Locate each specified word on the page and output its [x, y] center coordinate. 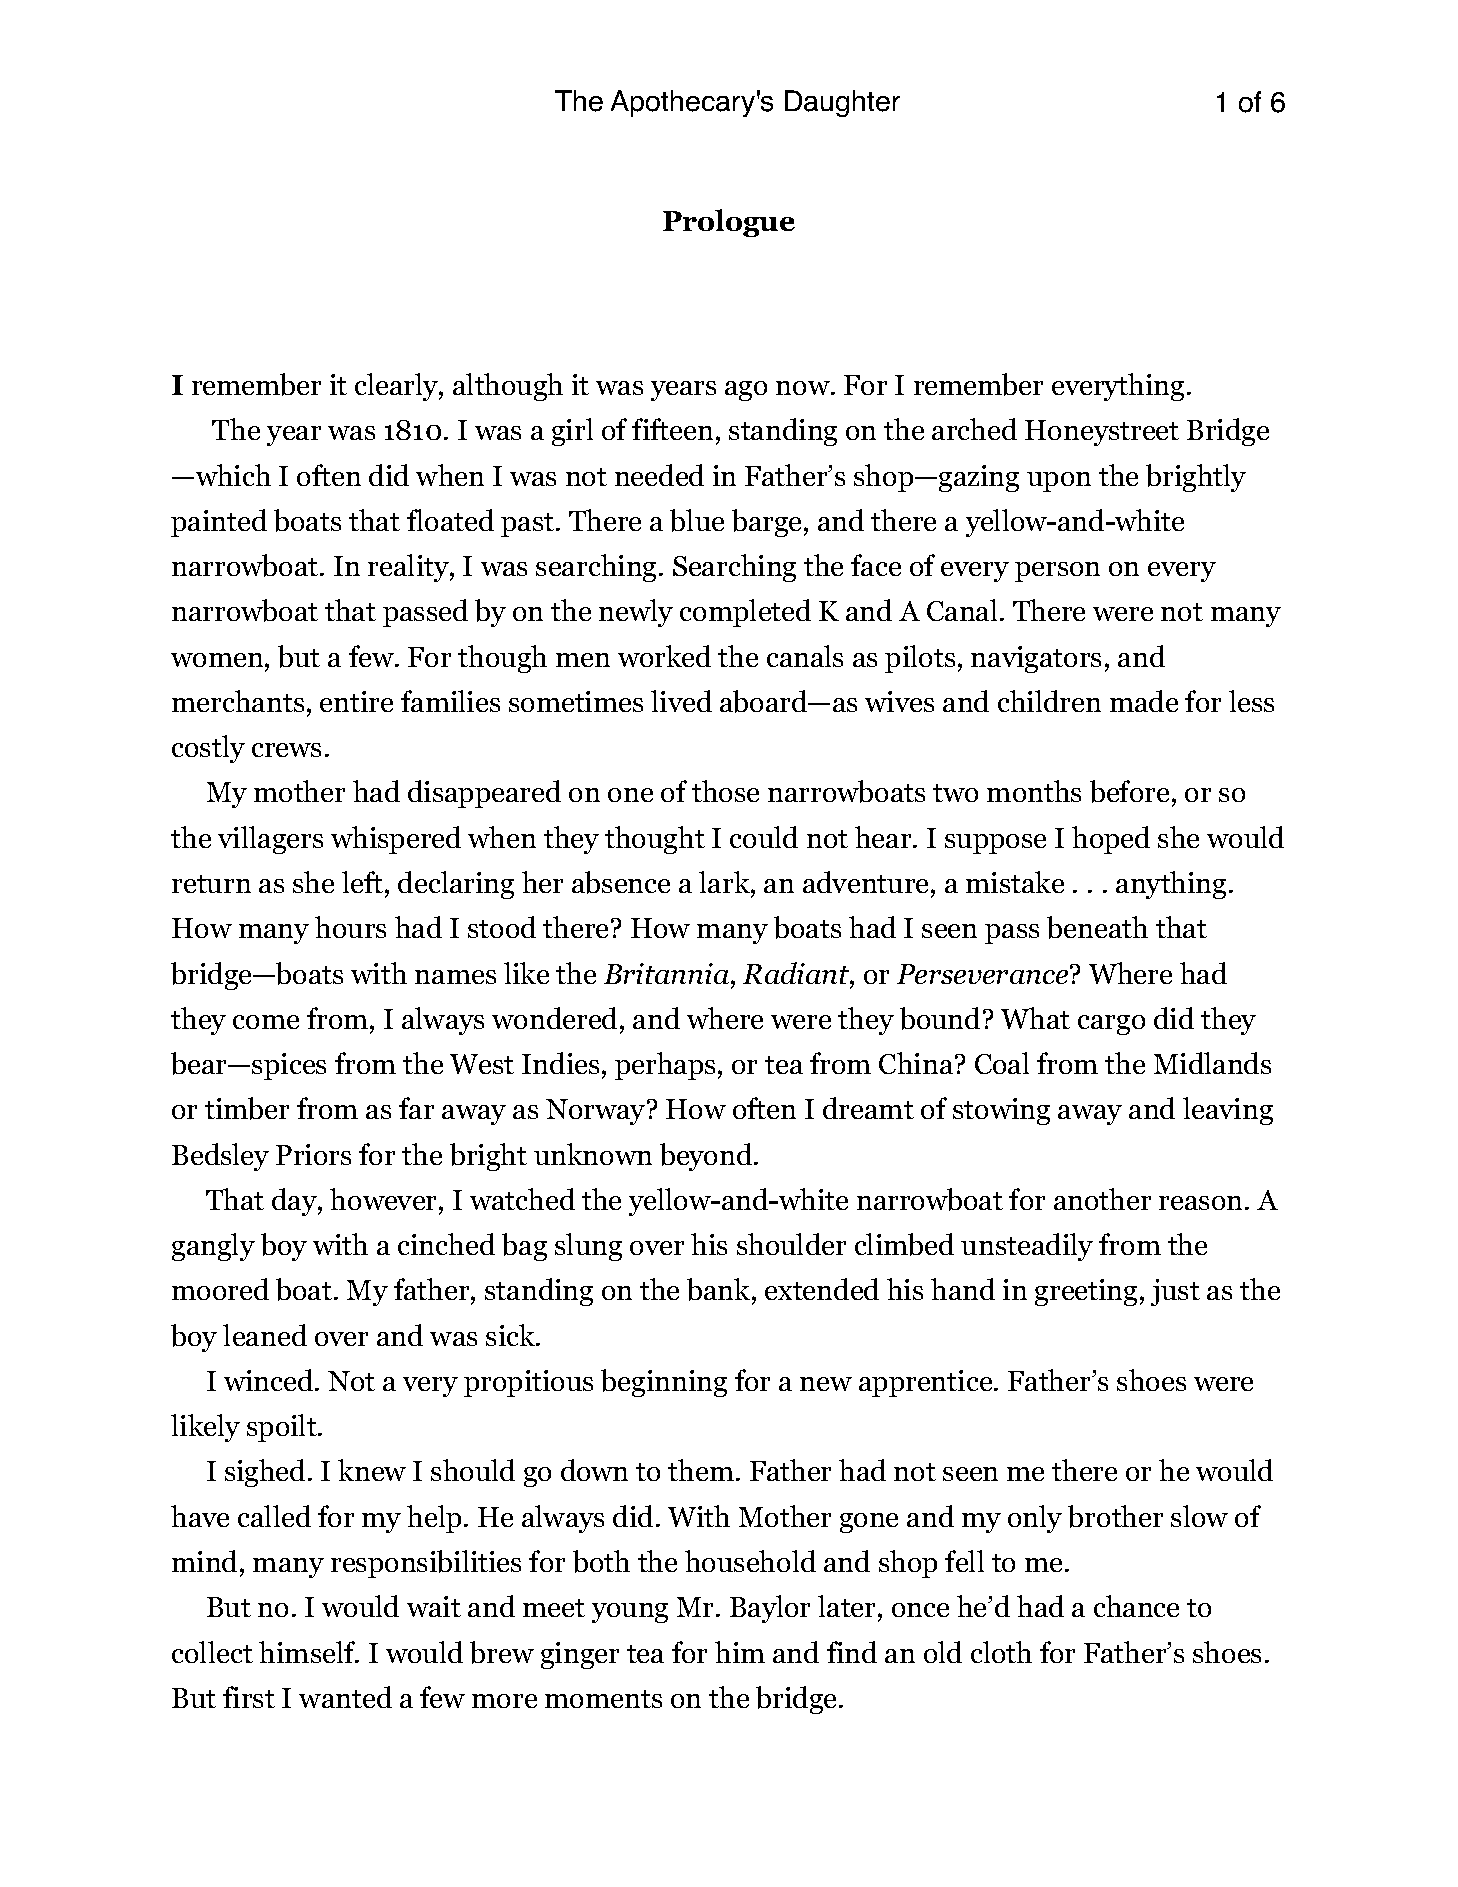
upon [1059, 482]
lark [725, 882]
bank [720, 1291]
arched [974, 429]
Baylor [770, 1609]
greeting [1086, 1292]
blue [697, 520]
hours [350, 927]
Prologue [729, 223]
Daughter [842, 103]
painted [219, 523]
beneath [1097, 927]
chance [1136, 1606]
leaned [265, 1335]
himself [308, 1652]
